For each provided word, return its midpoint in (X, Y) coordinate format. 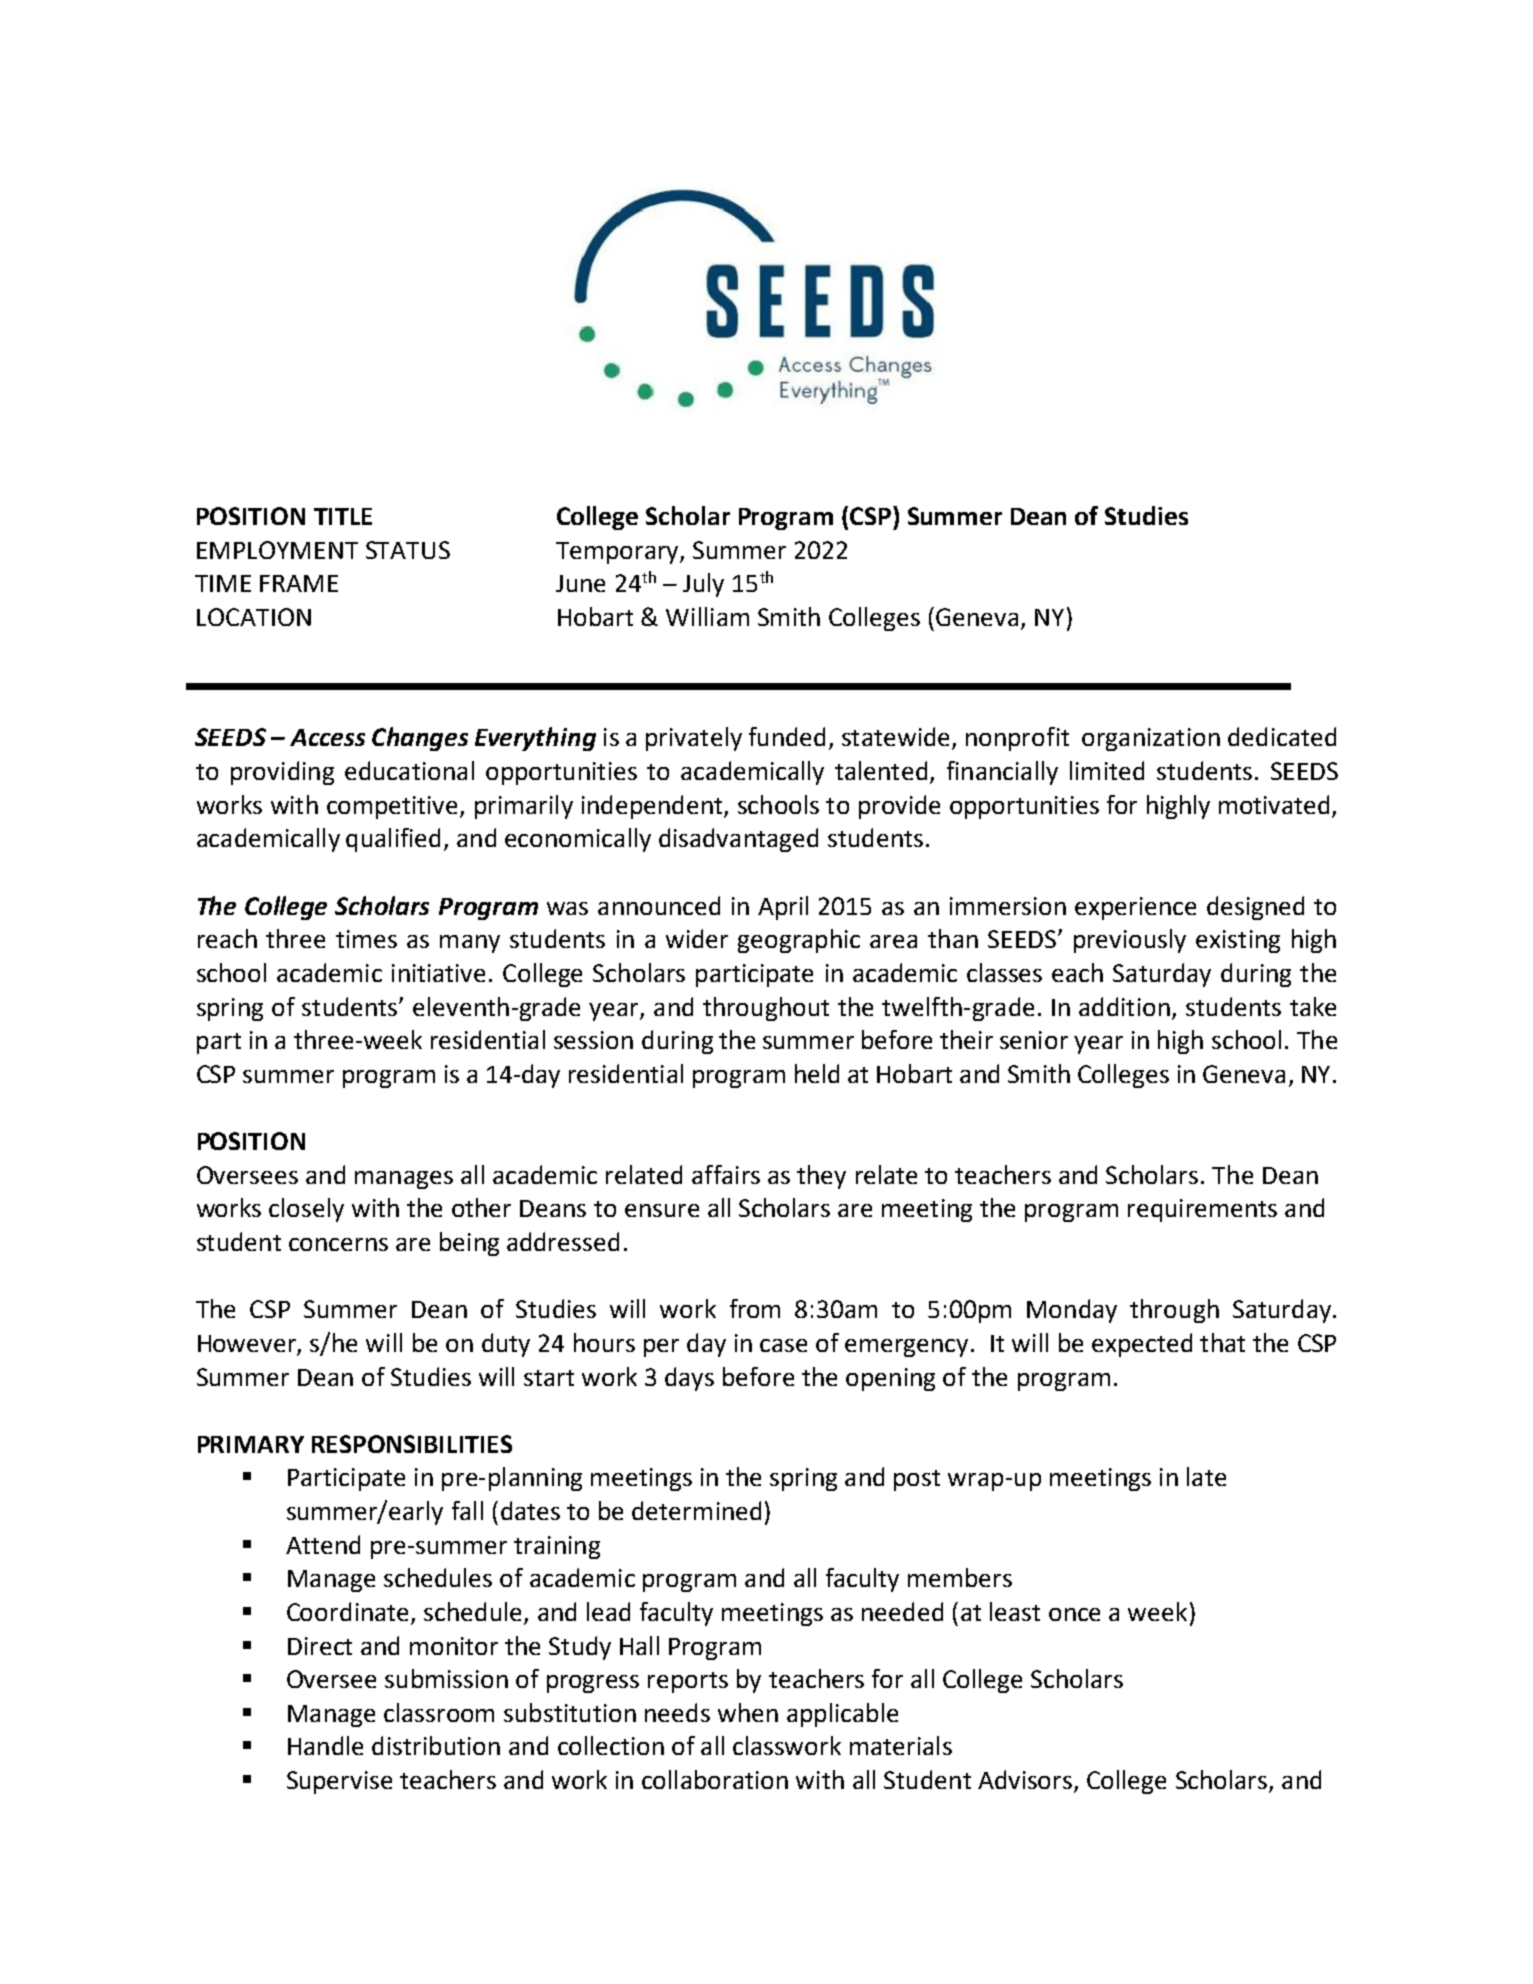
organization (1151, 739)
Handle (325, 1745)
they (821, 1177)
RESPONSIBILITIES (412, 1444)
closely (306, 1210)
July (703, 585)
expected (1142, 1345)
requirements (1202, 1210)
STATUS (408, 550)
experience (1135, 908)
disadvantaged (738, 840)
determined (696, 1510)
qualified (393, 840)
